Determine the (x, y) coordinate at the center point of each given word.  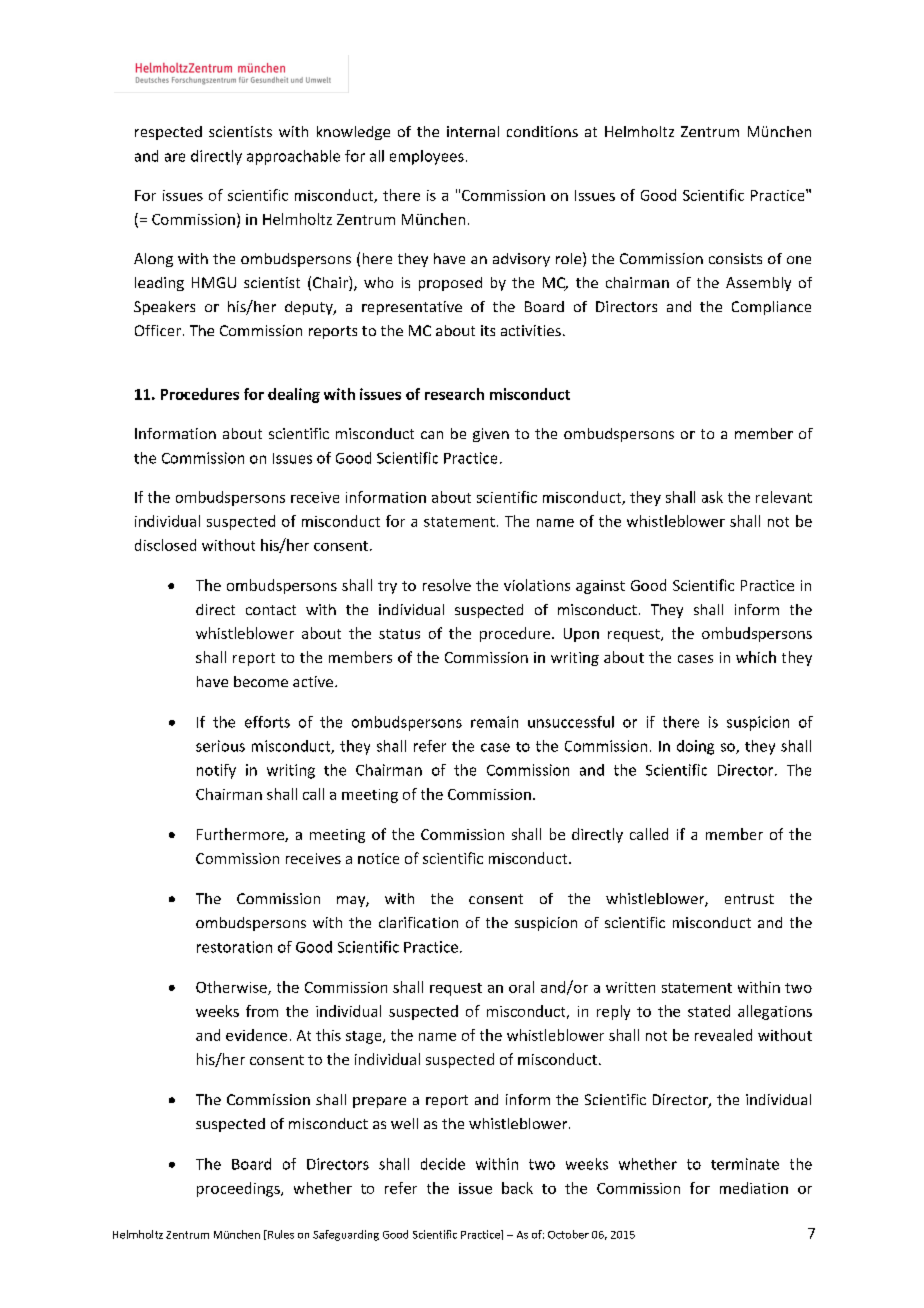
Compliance (771, 308)
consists (735, 258)
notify (216, 771)
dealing (294, 395)
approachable (293, 157)
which (756, 657)
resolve (447, 585)
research (454, 394)
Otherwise (232, 988)
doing (695, 747)
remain (494, 722)
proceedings (239, 1189)
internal (473, 131)
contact (271, 610)
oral (521, 987)
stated (709, 1011)
